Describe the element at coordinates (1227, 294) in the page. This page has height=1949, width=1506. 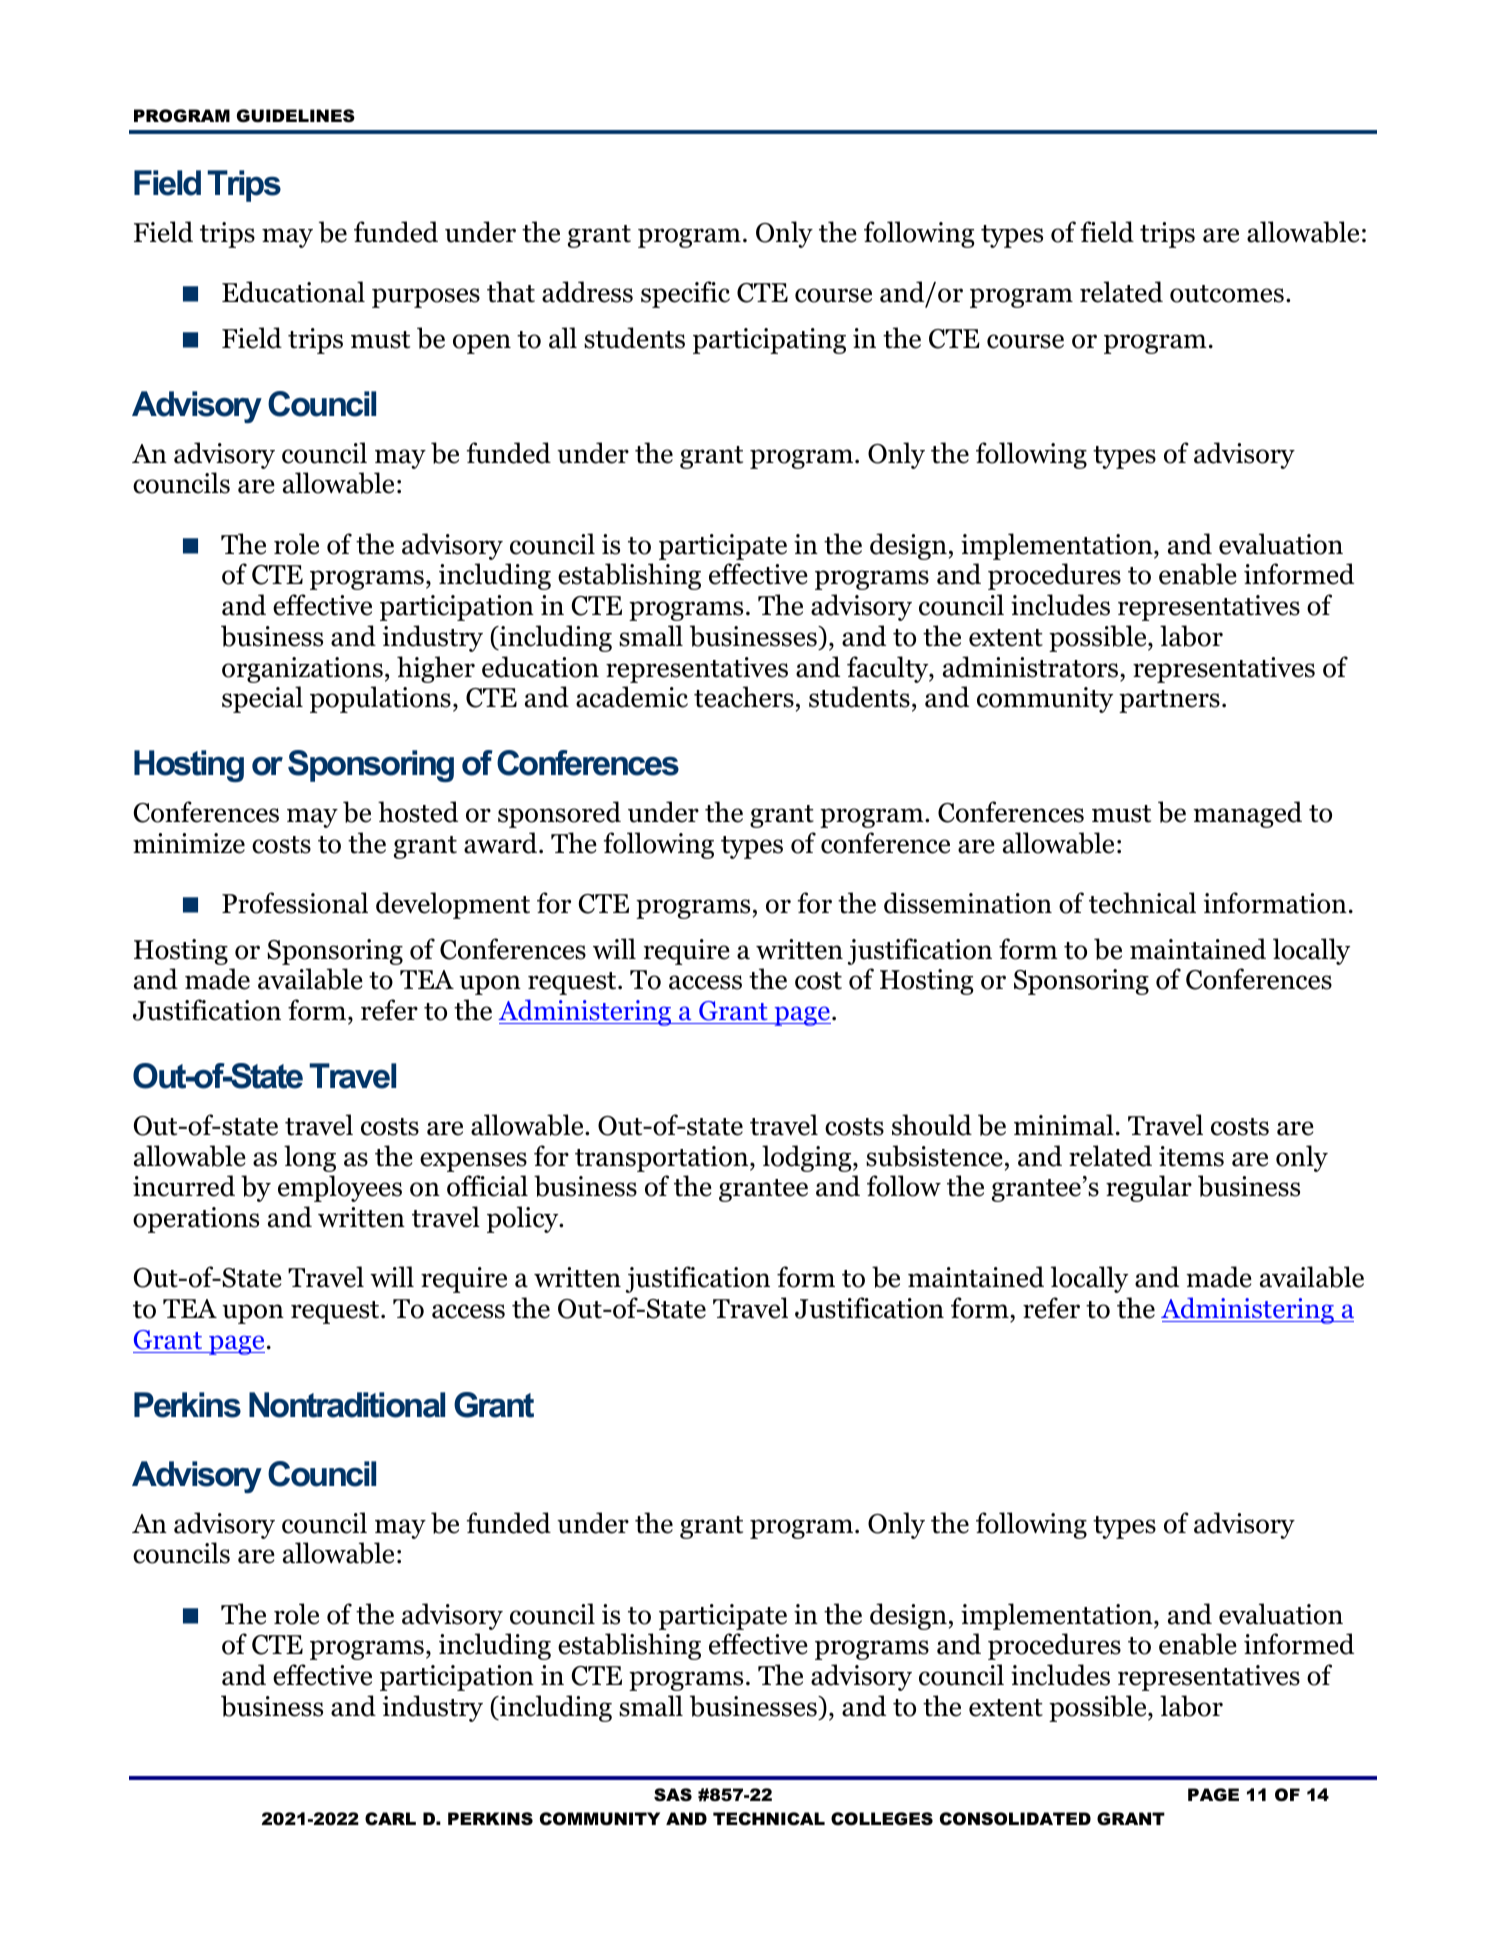
I see `outcomes` at that location.
